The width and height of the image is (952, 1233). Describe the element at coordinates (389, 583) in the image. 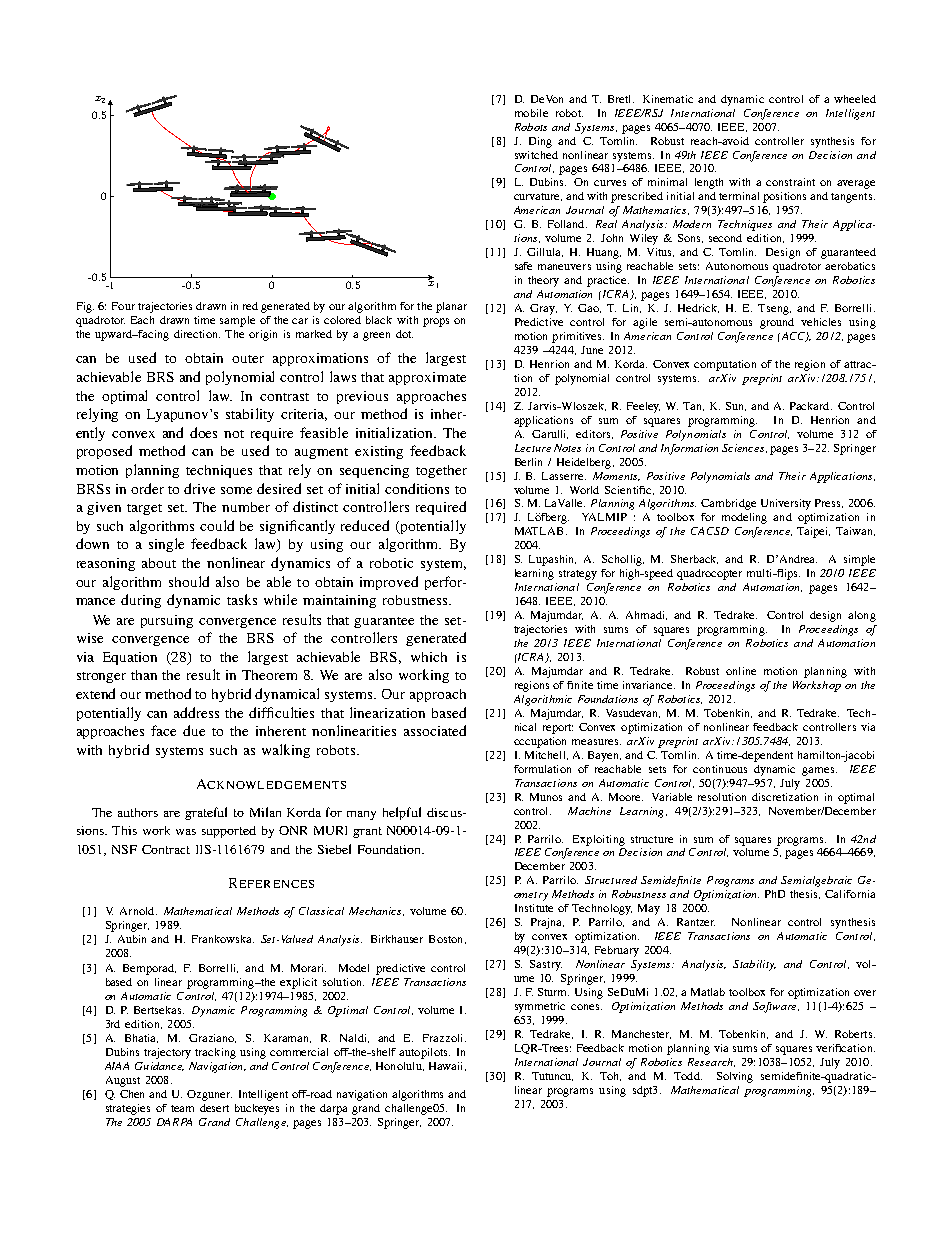

I see `improved` at that location.
